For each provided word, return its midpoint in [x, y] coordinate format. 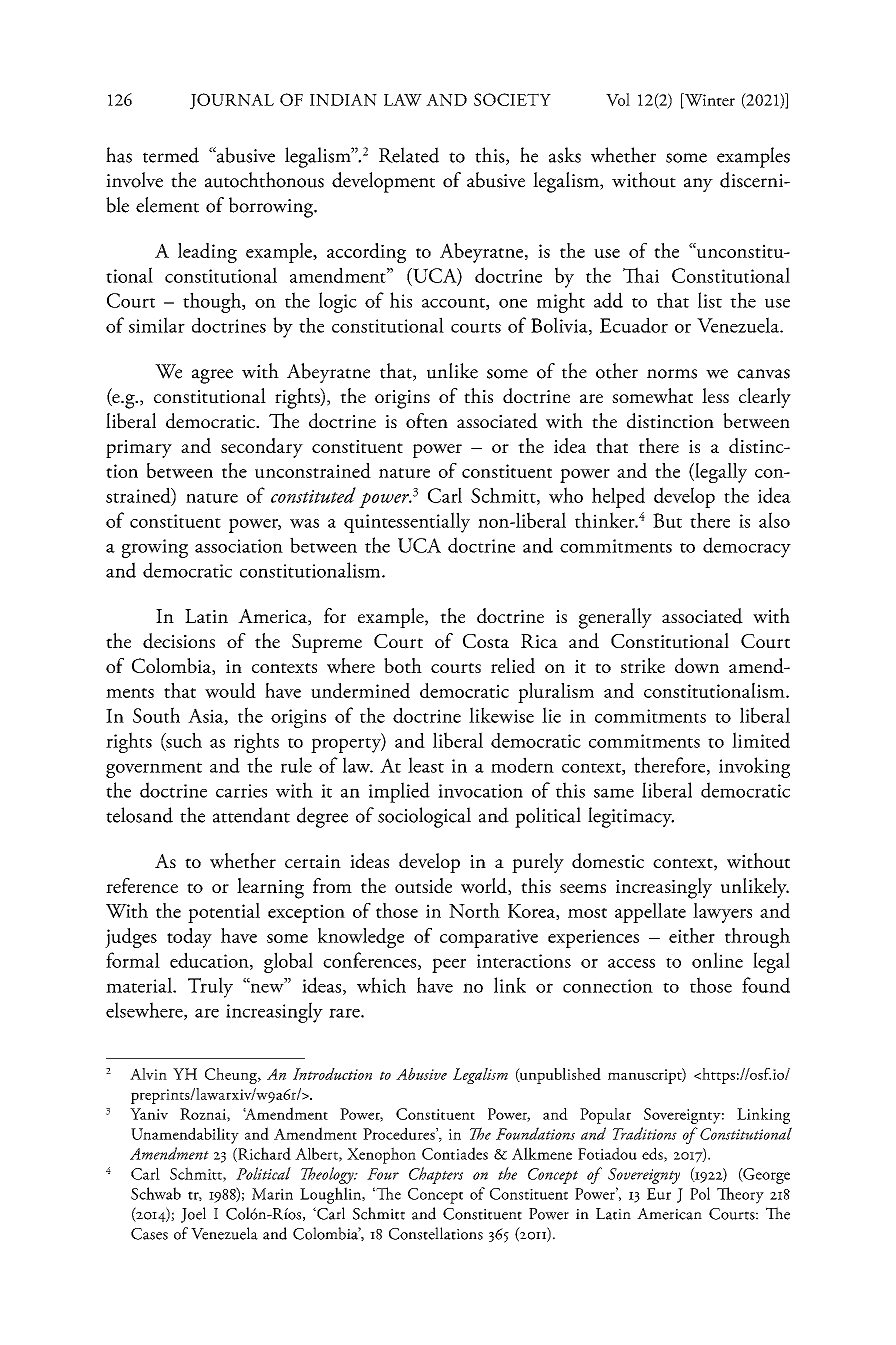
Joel [193, 1215]
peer [449, 965]
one [513, 303]
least [426, 765]
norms [672, 374]
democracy [747, 547]
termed [171, 155]
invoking [754, 767]
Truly [210, 987]
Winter [709, 100]
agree [212, 376]
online [717, 960]
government [154, 770]
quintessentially [407, 522]
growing [155, 548]
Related [409, 155]
